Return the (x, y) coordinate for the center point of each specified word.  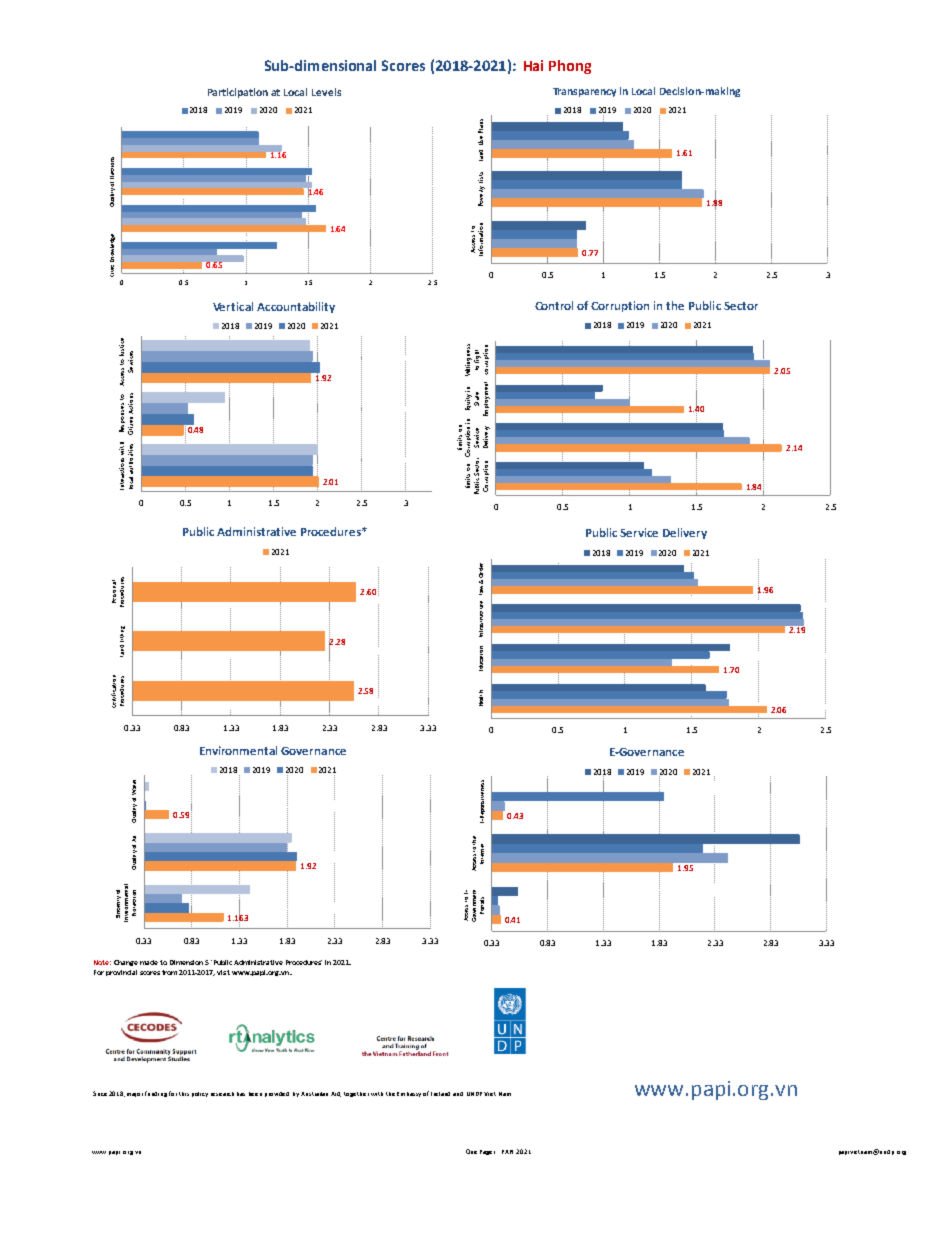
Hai (533, 65)
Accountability (296, 307)
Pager (487, 1152)
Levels (326, 92)
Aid (336, 1094)
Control (554, 305)
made (149, 962)
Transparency (584, 92)
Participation (238, 93)
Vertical (233, 306)
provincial (121, 973)
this (184, 1094)
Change (126, 963)
